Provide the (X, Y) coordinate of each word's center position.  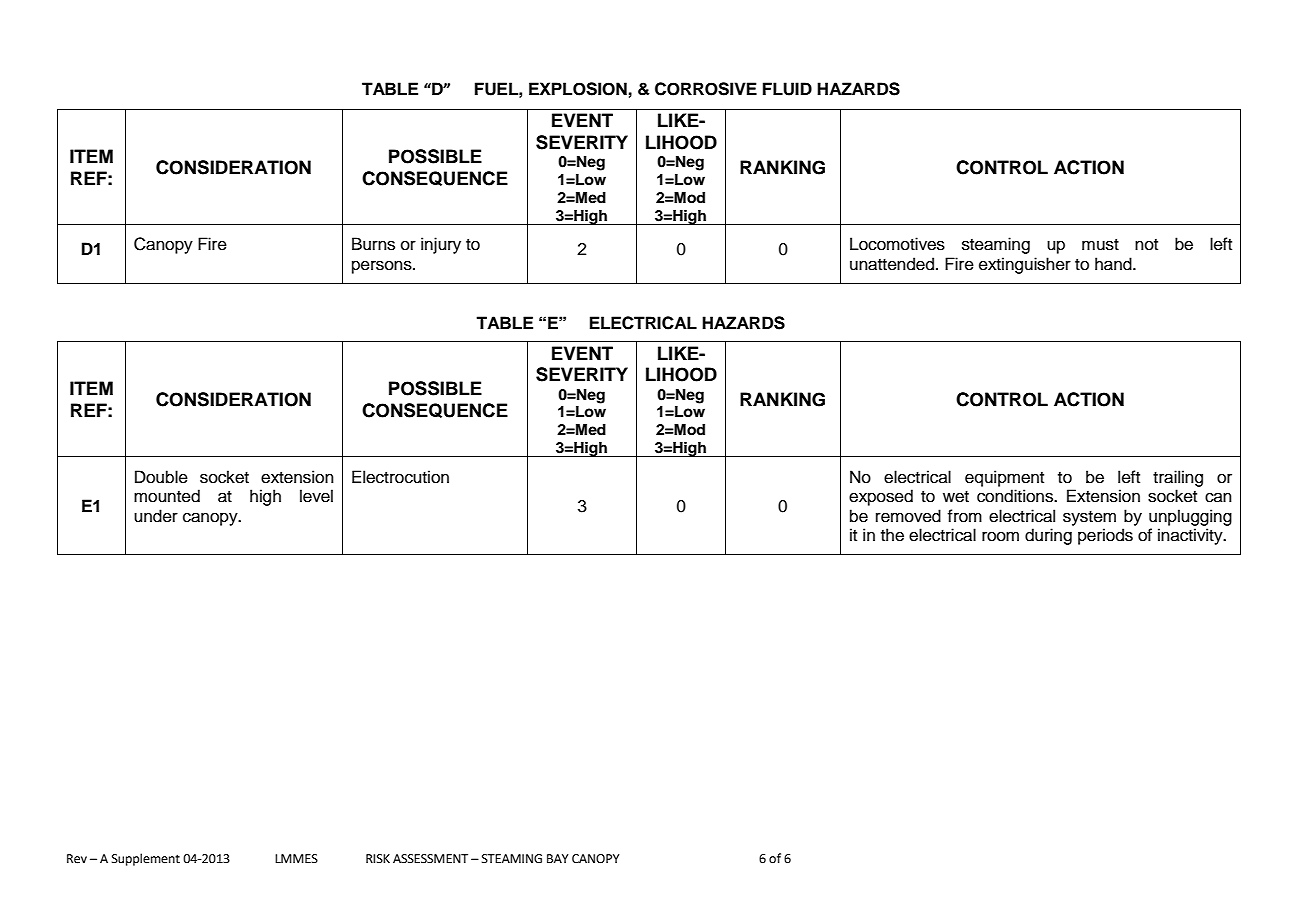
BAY (557, 858)
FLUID (787, 89)
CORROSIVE (706, 89)
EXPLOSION (578, 89)
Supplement (146, 859)
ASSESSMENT (430, 859)
